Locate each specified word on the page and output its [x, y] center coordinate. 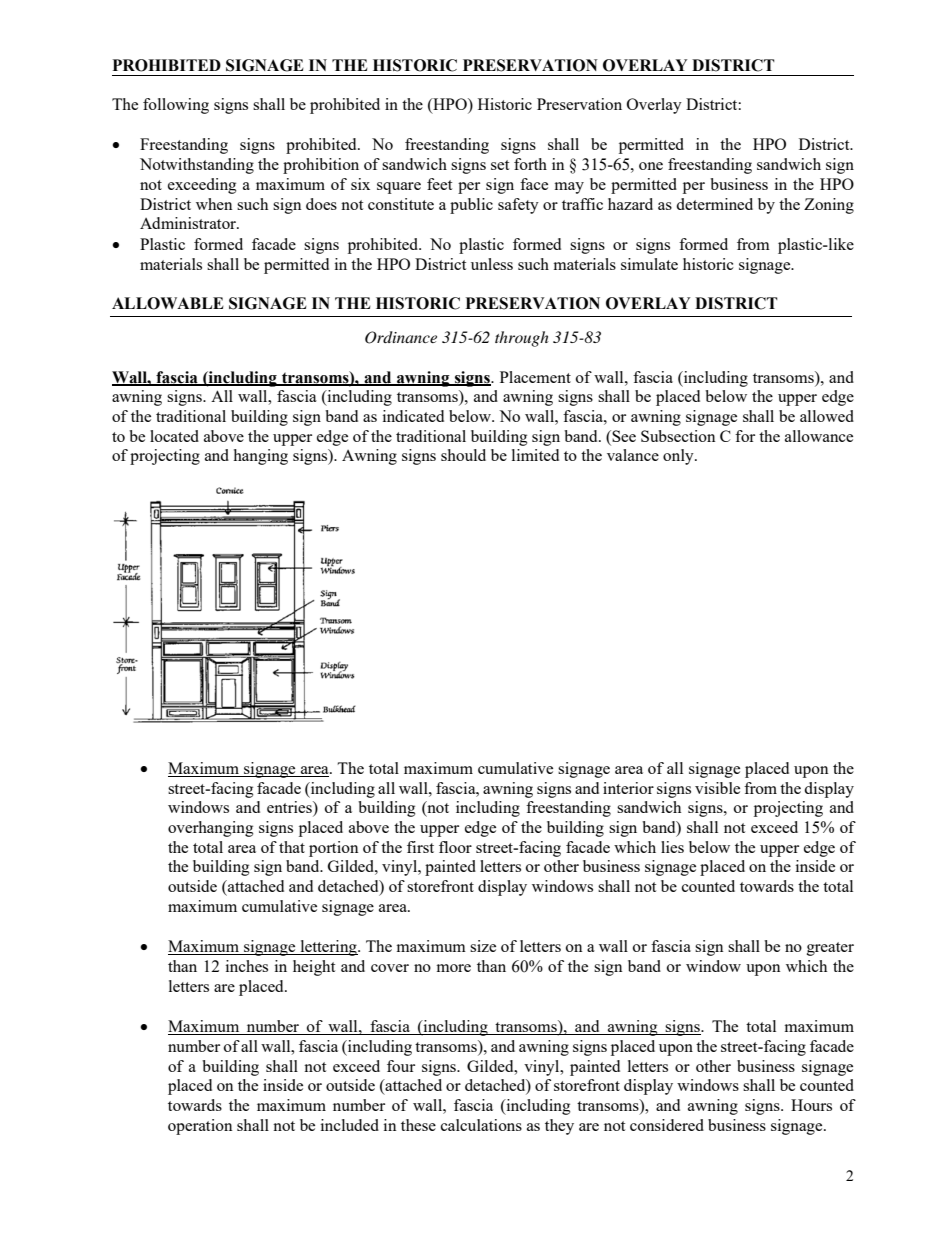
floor [455, 847]
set [500, 165]
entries [290, 808]
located [174, 436]
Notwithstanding [197, 166]
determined [714, 204]
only [679, 457]
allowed [827, 416]
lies [672, 847]
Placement [535, 377]
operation [200, 1127]
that [292, 847]
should [463, 455]
